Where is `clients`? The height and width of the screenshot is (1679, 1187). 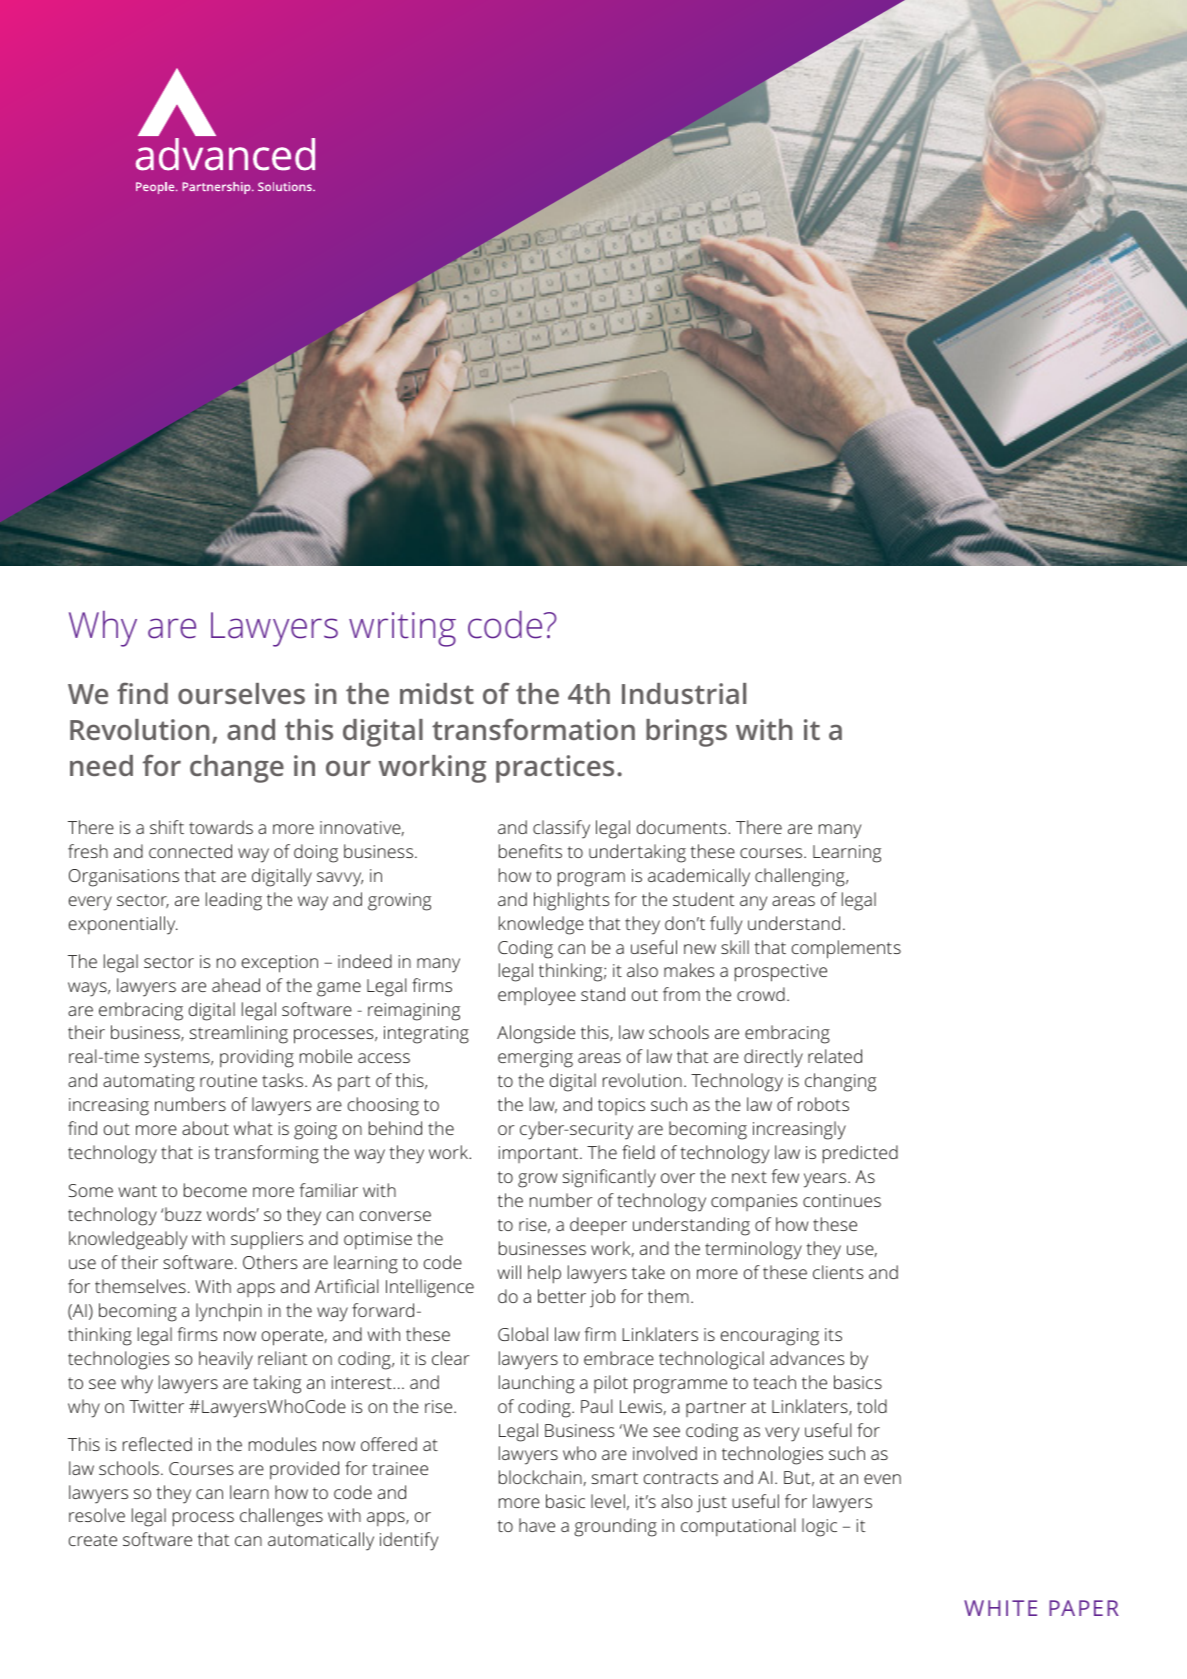 clients is located at coordinates (838, 1272).
